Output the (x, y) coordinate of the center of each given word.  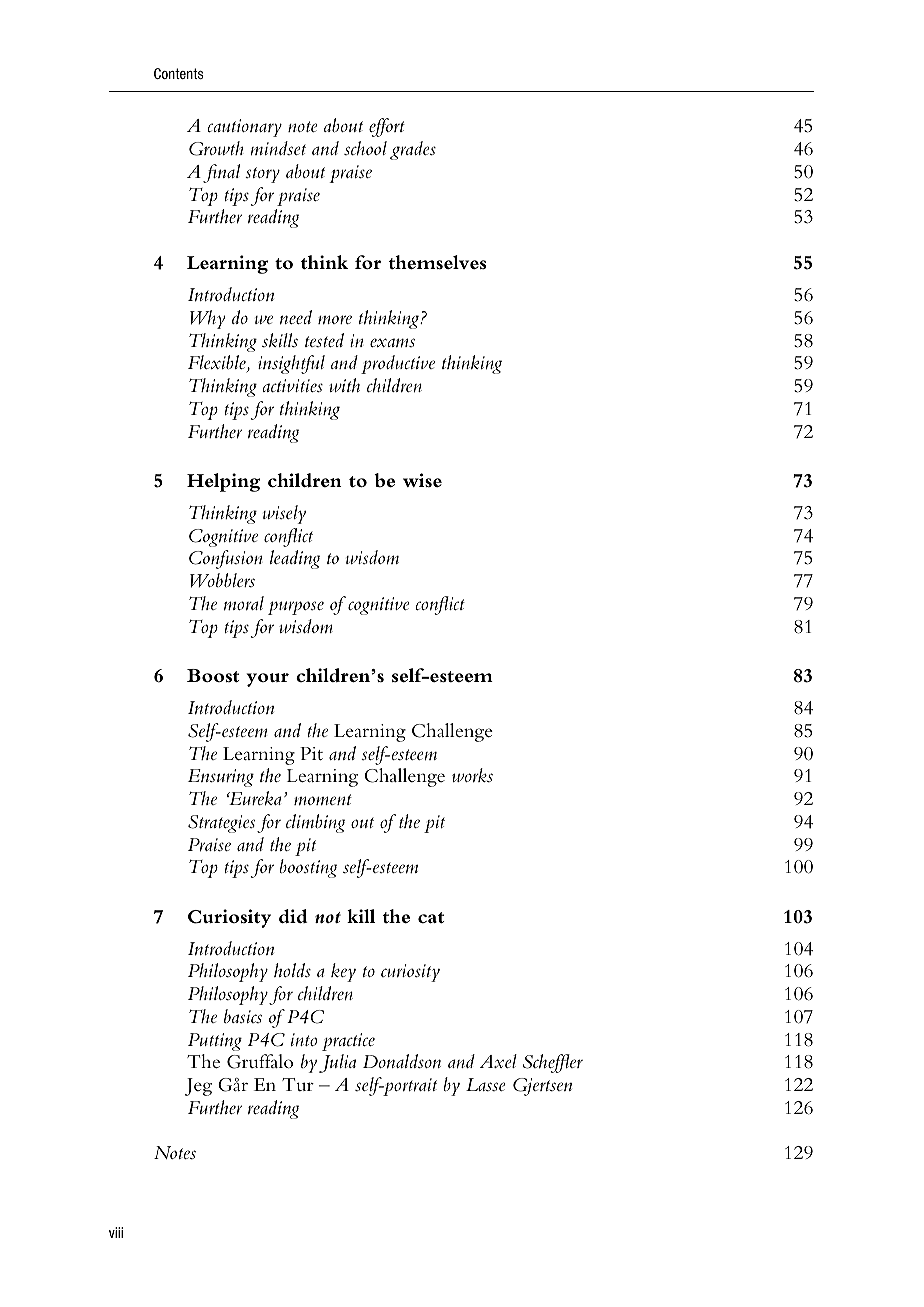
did (293, 916)
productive (398, 364)
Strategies (221, 824)
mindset (278, 148)
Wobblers (222, 580)
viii (116, 1232)
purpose (296, 608)
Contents (178, 73)
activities (293, 386)
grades (413, 150)
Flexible (218, 363)
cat (431, 918)
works (472, 775)
